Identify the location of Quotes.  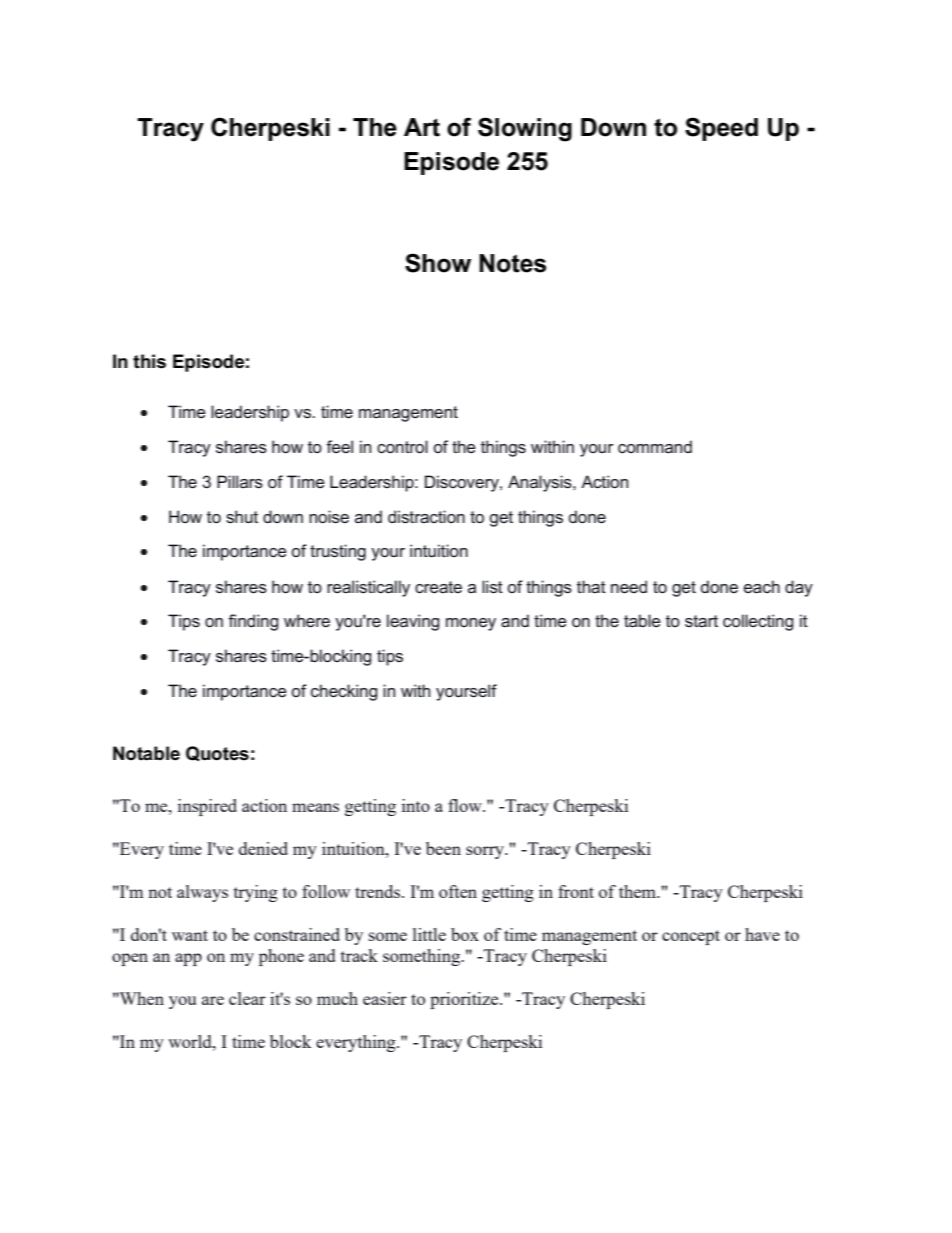
(217, 753).
